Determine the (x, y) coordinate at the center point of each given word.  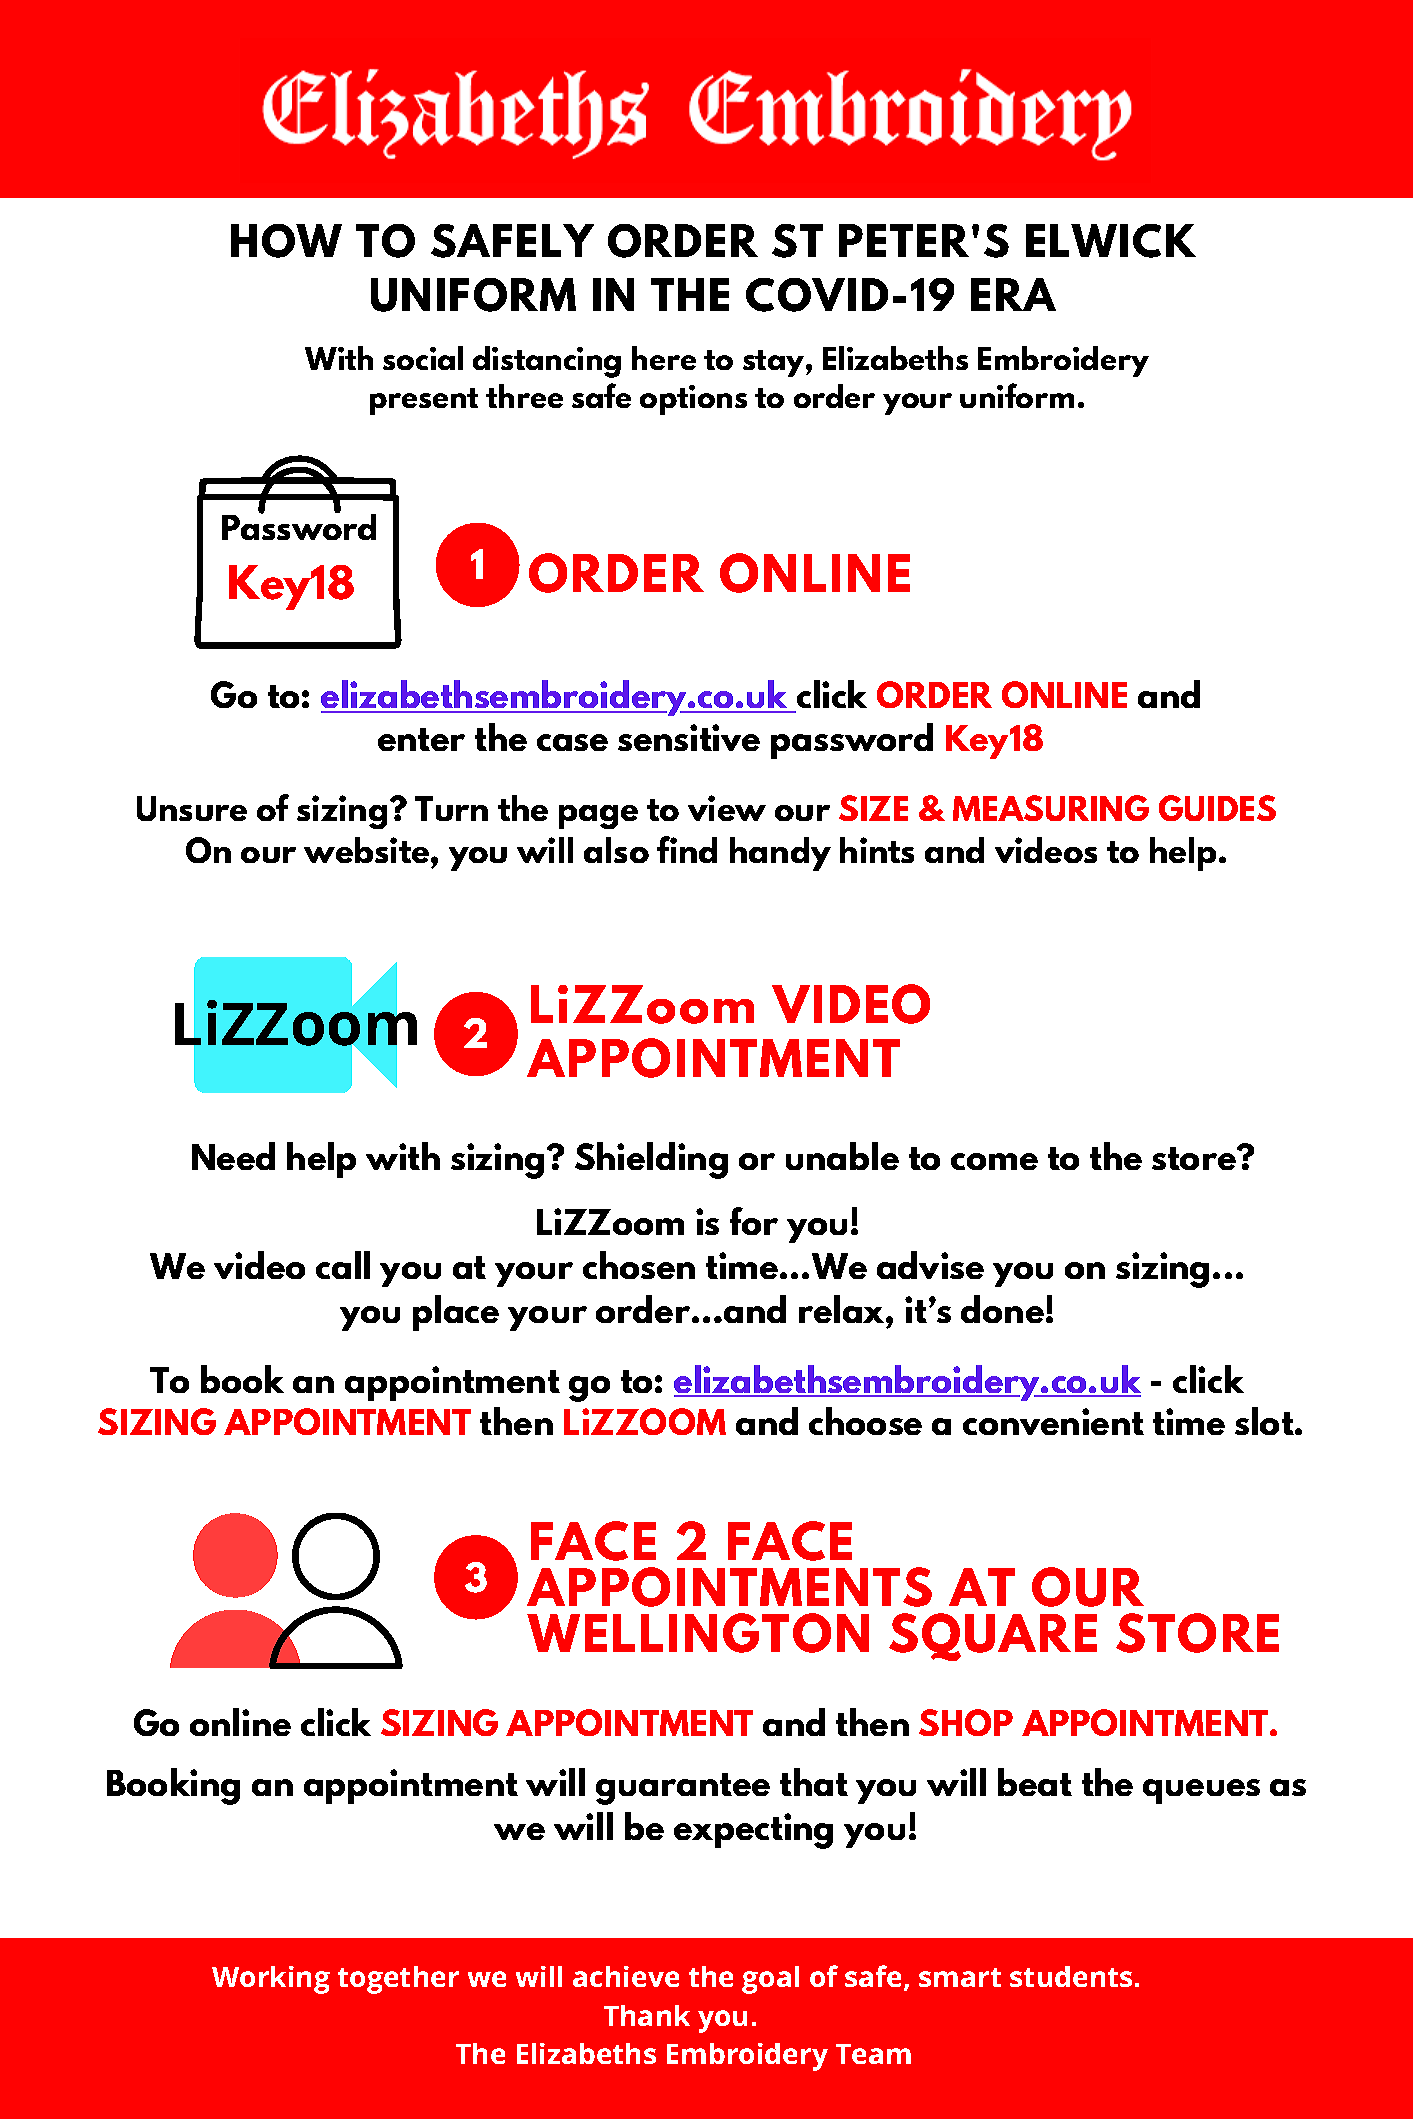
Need (233, 1156)
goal (770, 1980)
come (994, 1161)
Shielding (651, 1160)
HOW (286, 241)
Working (271, 1980)
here (664, 358)
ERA (1013, 294)
